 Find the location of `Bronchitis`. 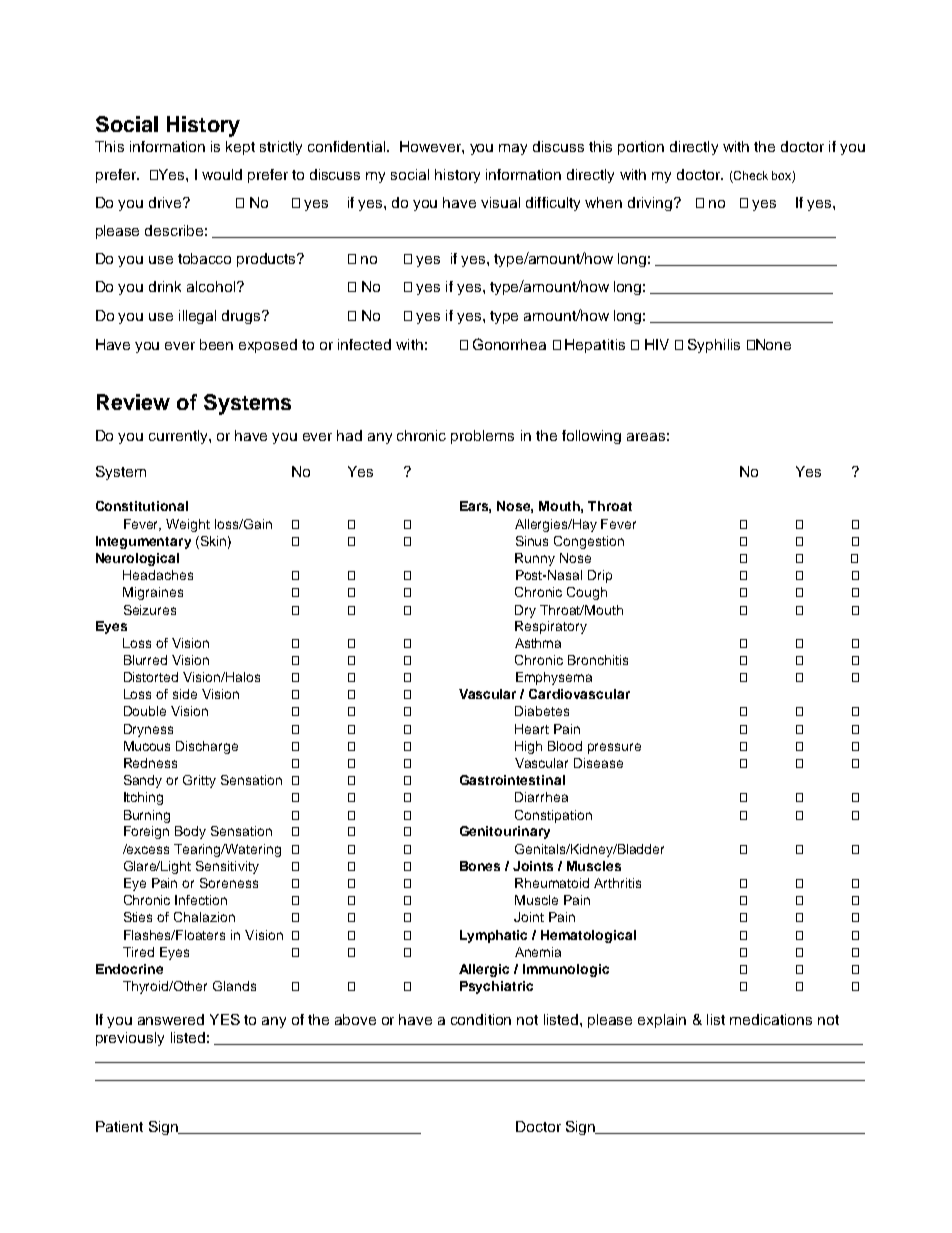

Bronchitis is located at coordinates (598, 660).
